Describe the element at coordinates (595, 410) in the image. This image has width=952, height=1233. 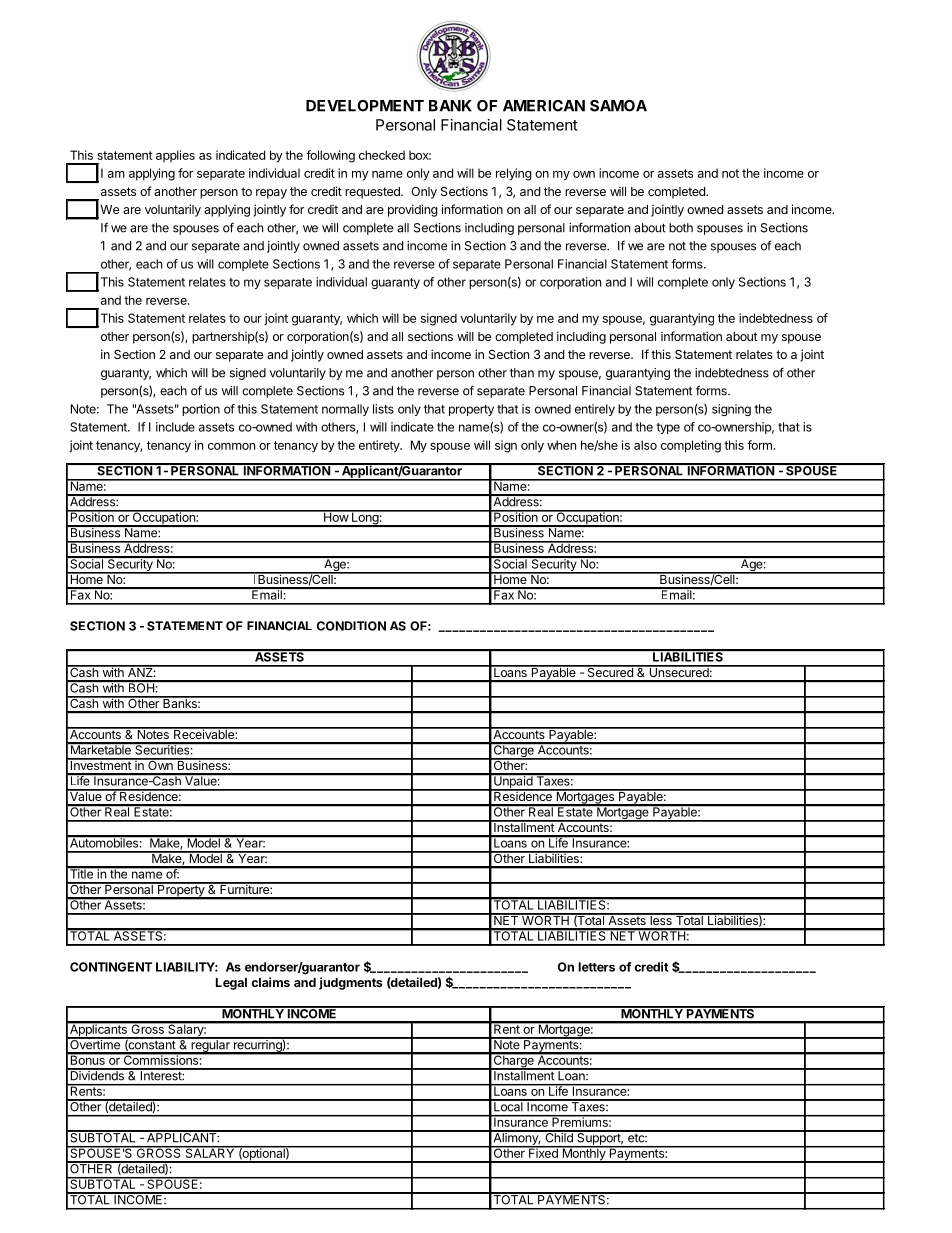
I see `entirely` at that location.
